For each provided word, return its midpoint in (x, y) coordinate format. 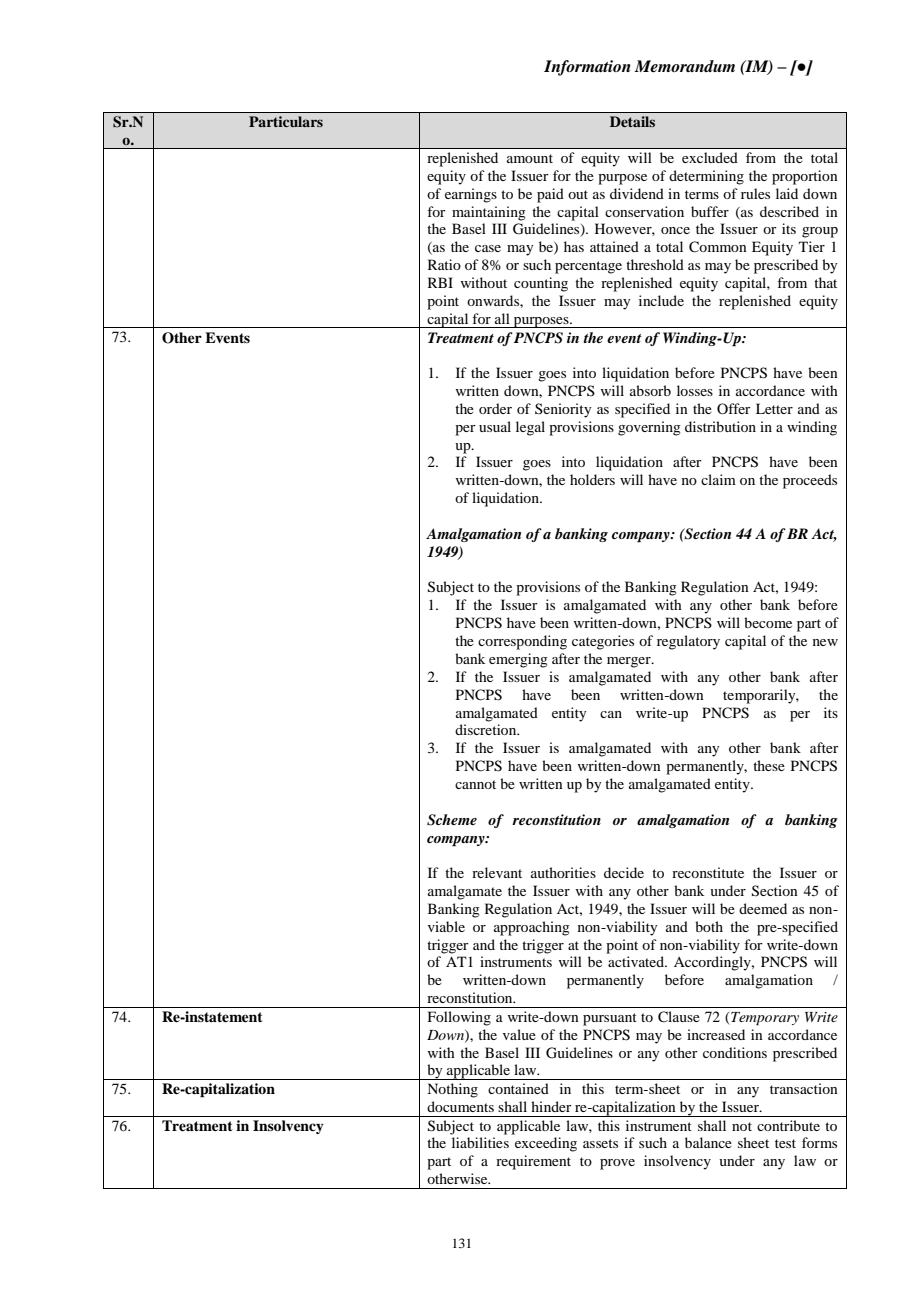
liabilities (480, 1142)
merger (630, 662)
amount (530, 158)
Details (632, 121)
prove (617, 1164)
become (768, 622)
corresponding (522, 642)
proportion (805, 177)
